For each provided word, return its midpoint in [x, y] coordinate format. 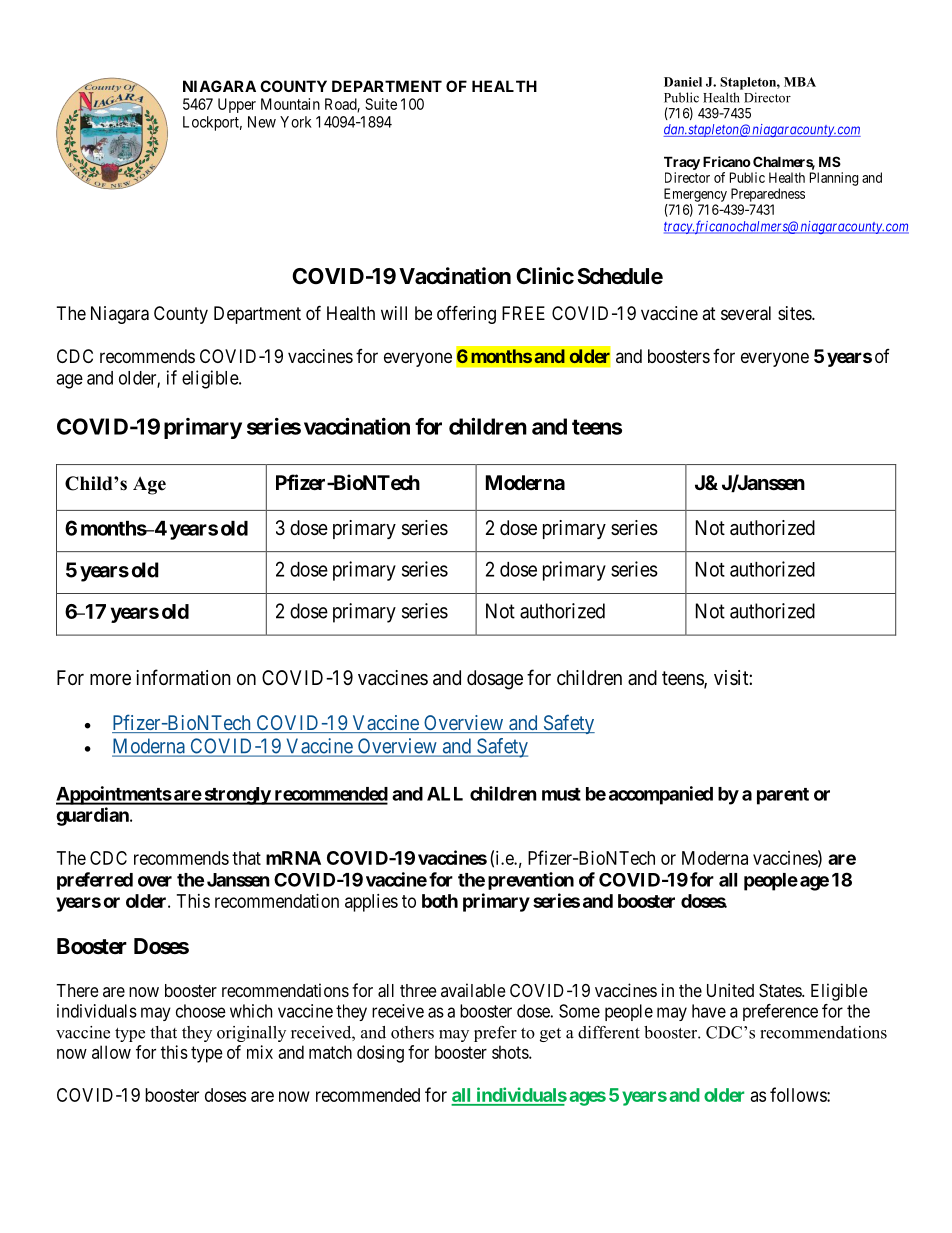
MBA [800, 82]
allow [111, 1052]
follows [799, 1094]
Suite [381, 104]
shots [511, 1052]
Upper [237, 105]
